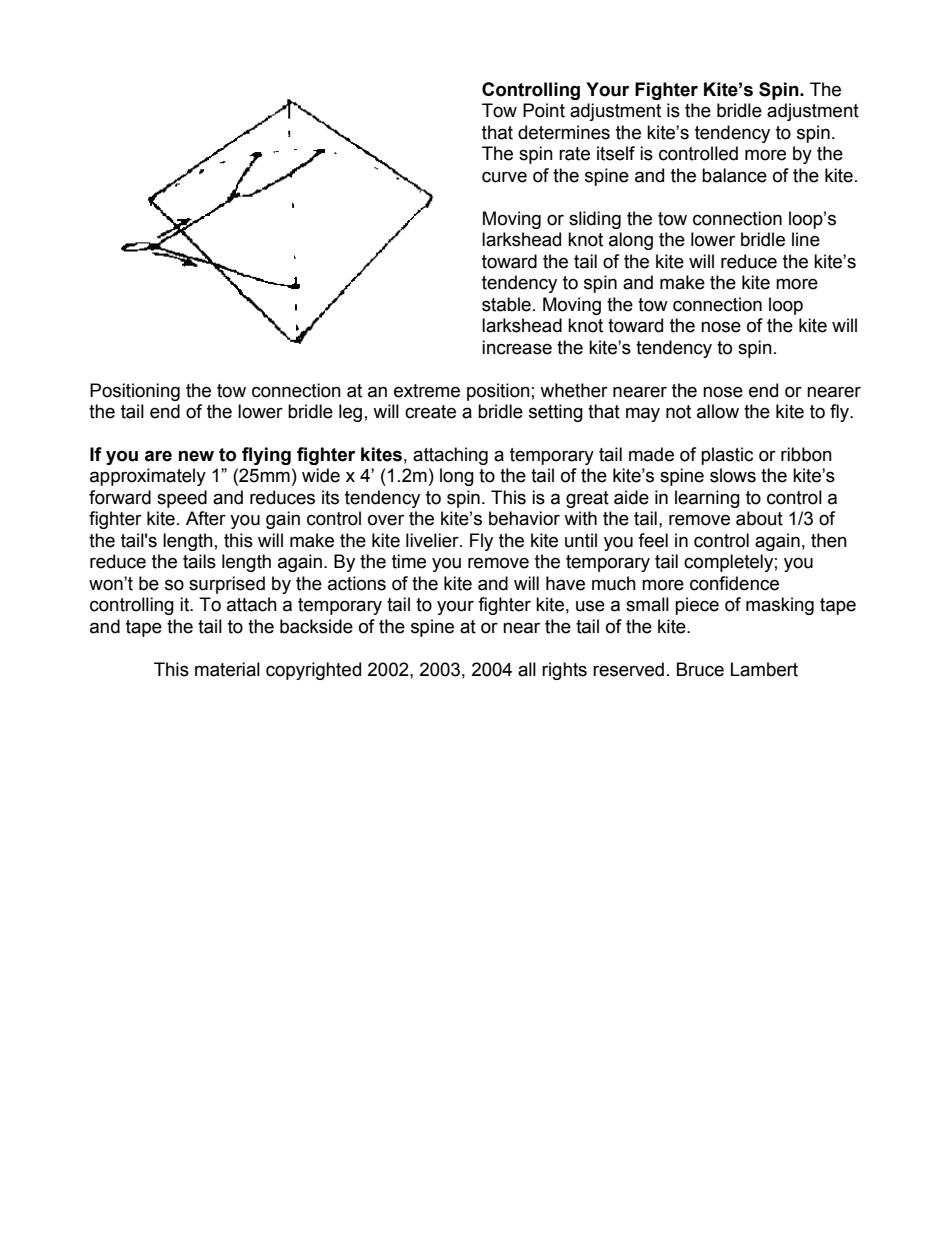 The width and height of the page is (952, 1233). What do you see at coordinates (227, 669) in the page?
I see `material` at bounding box center [227, 669].
